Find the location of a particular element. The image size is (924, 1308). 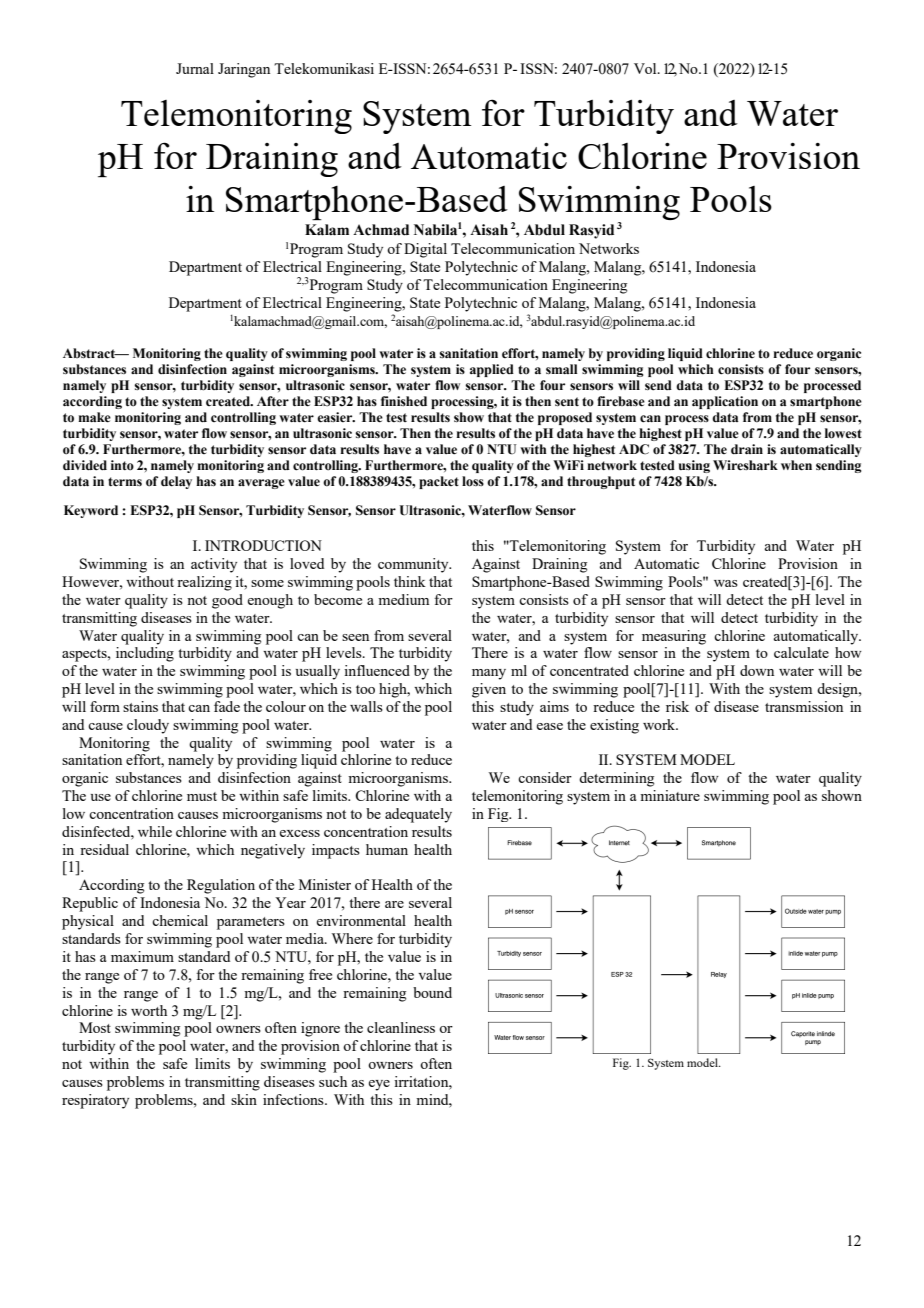

small is located at coordinates (561, 369).
